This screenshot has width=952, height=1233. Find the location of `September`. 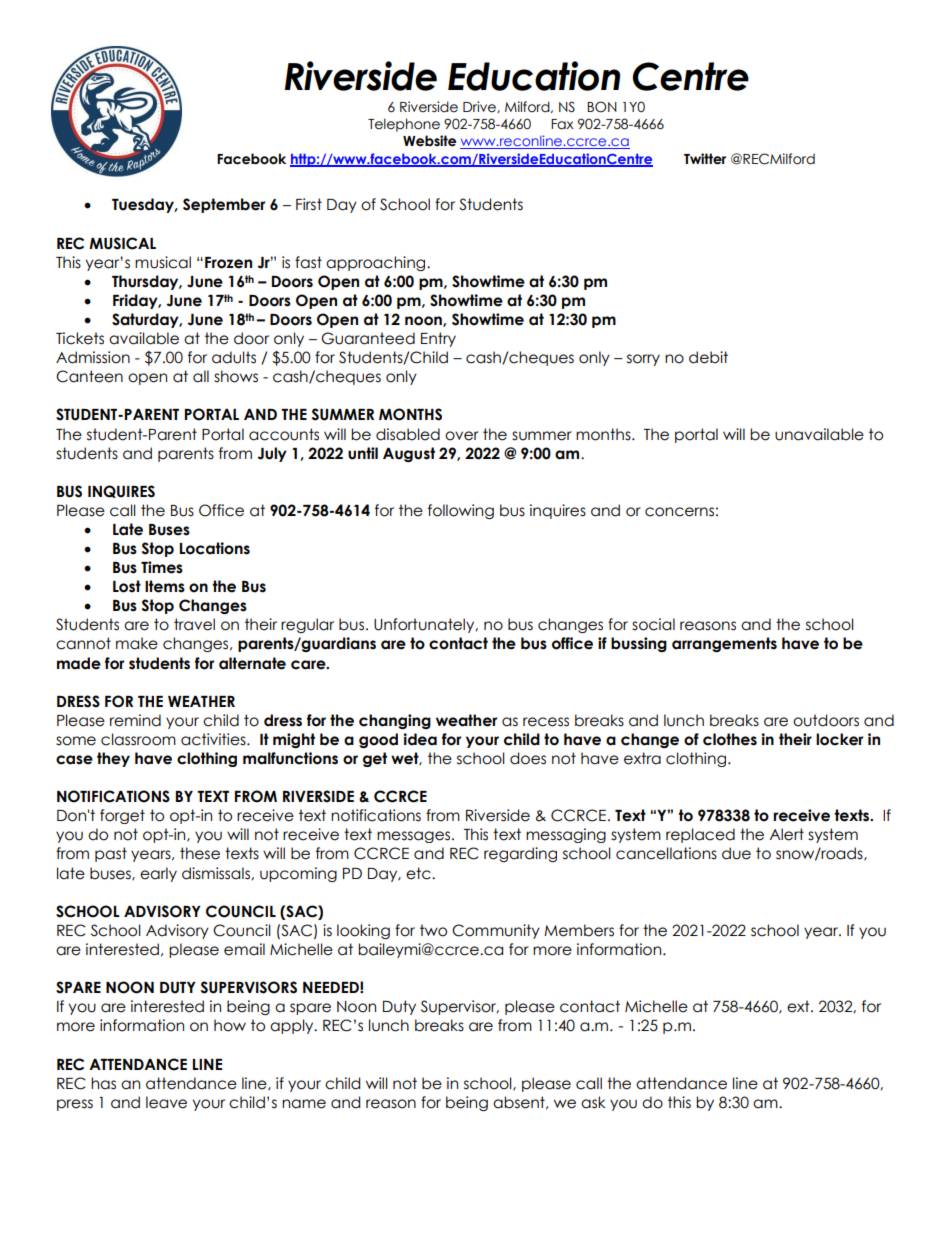

September is located at coordinates (224, 205).
